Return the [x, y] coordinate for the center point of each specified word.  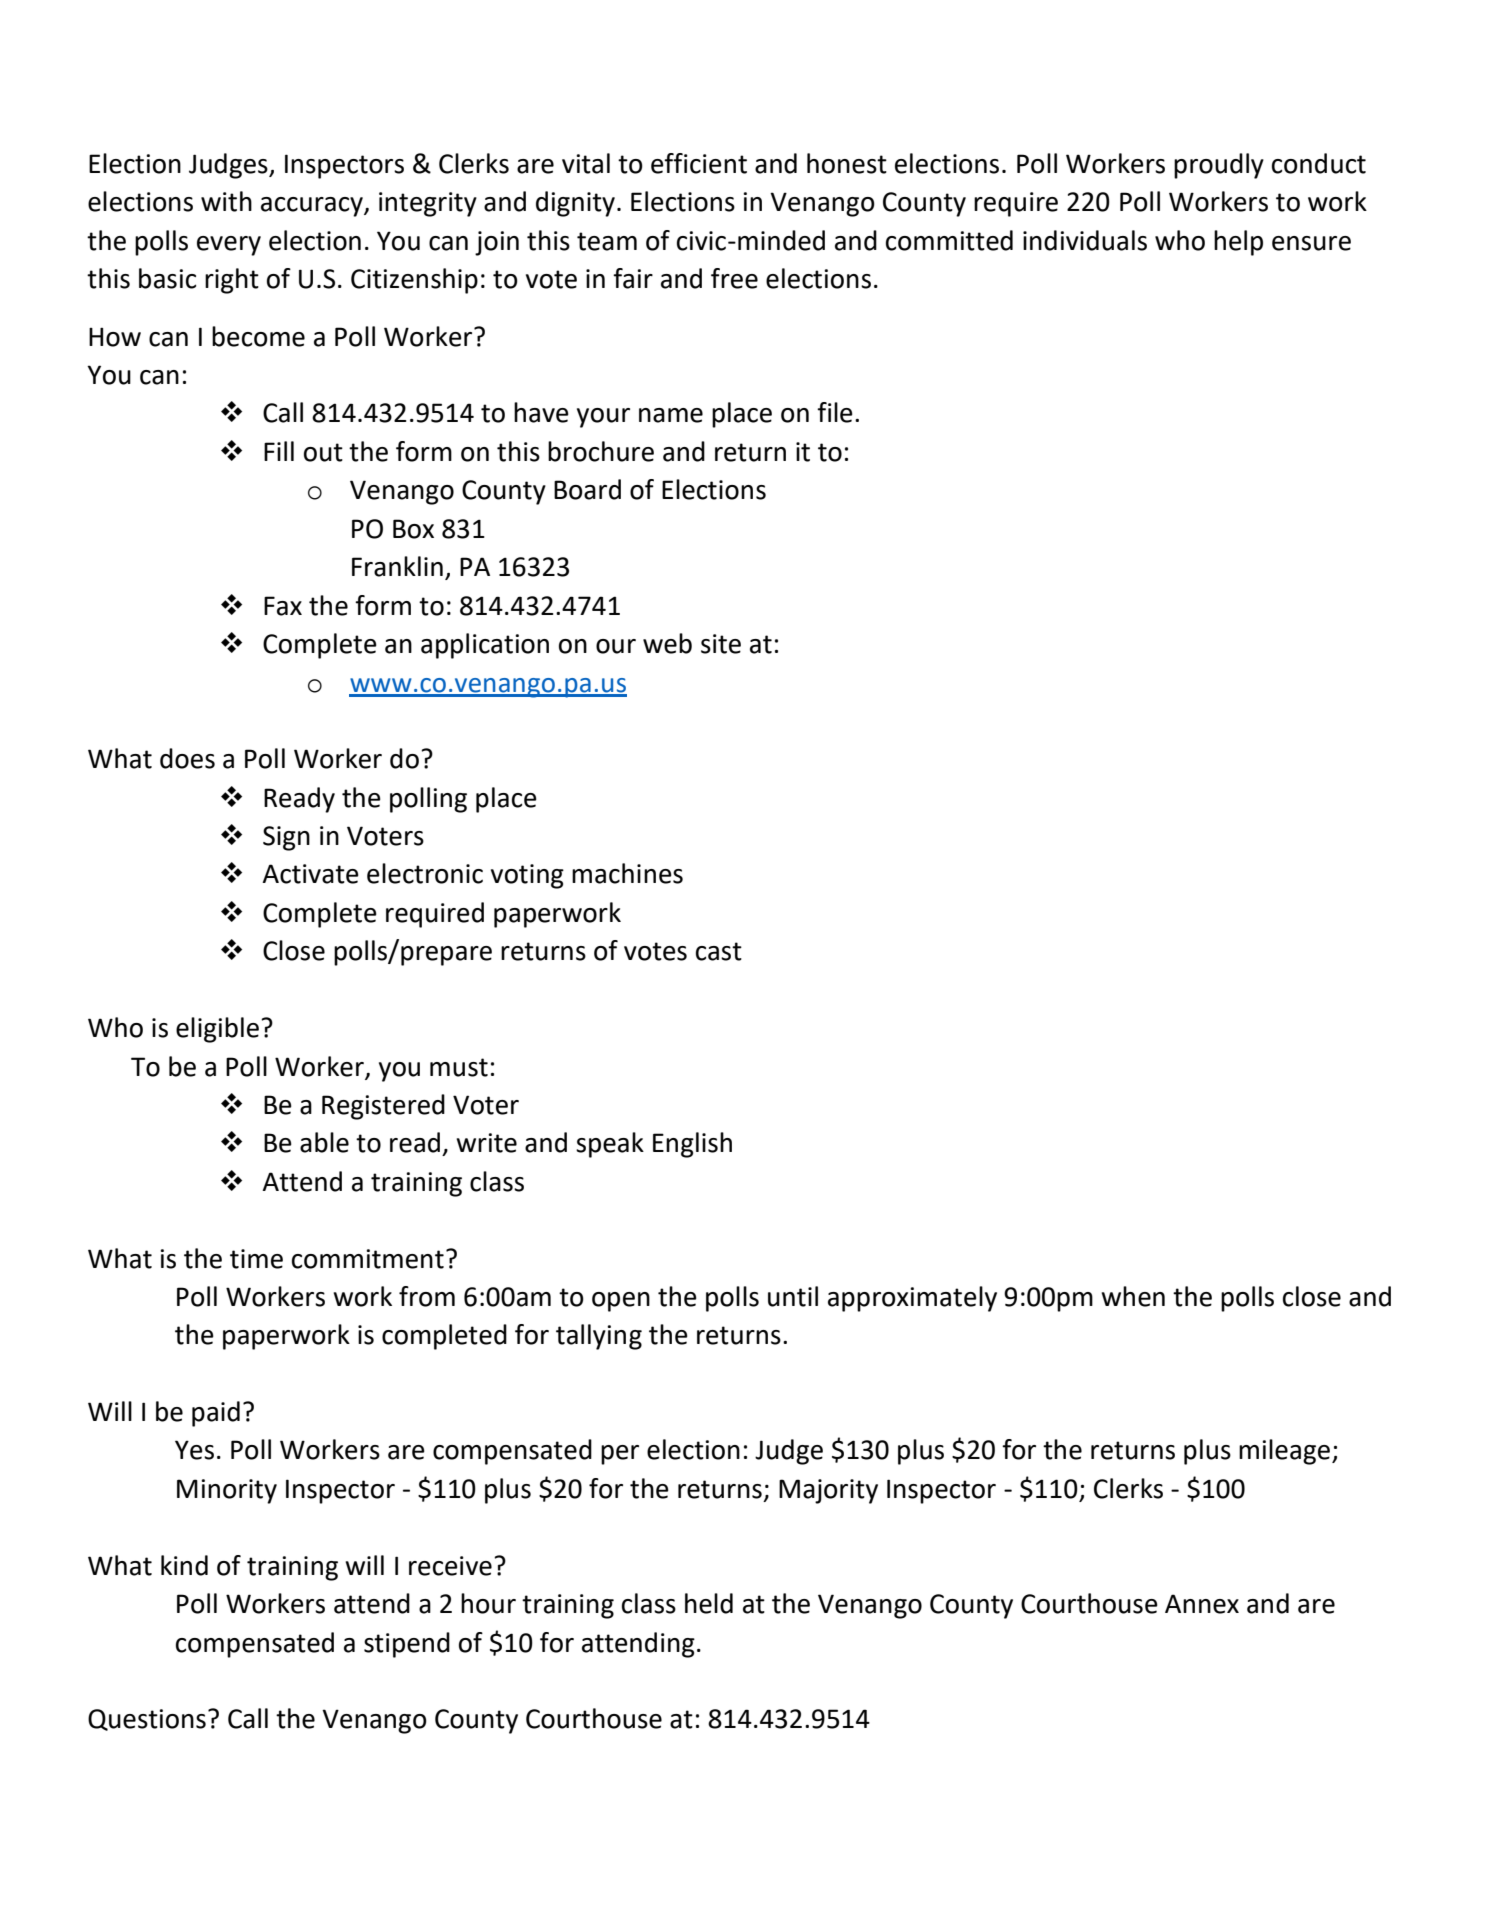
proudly [1219, 166]
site [721, 644]
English [692, 1145]
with [226, 201]
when [1133, 1296]
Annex [1202, 1604]
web [667, 643]
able [324, 1142]
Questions [147, 1720]
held [709, 1603]
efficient [699, 163]
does [187, 758]
